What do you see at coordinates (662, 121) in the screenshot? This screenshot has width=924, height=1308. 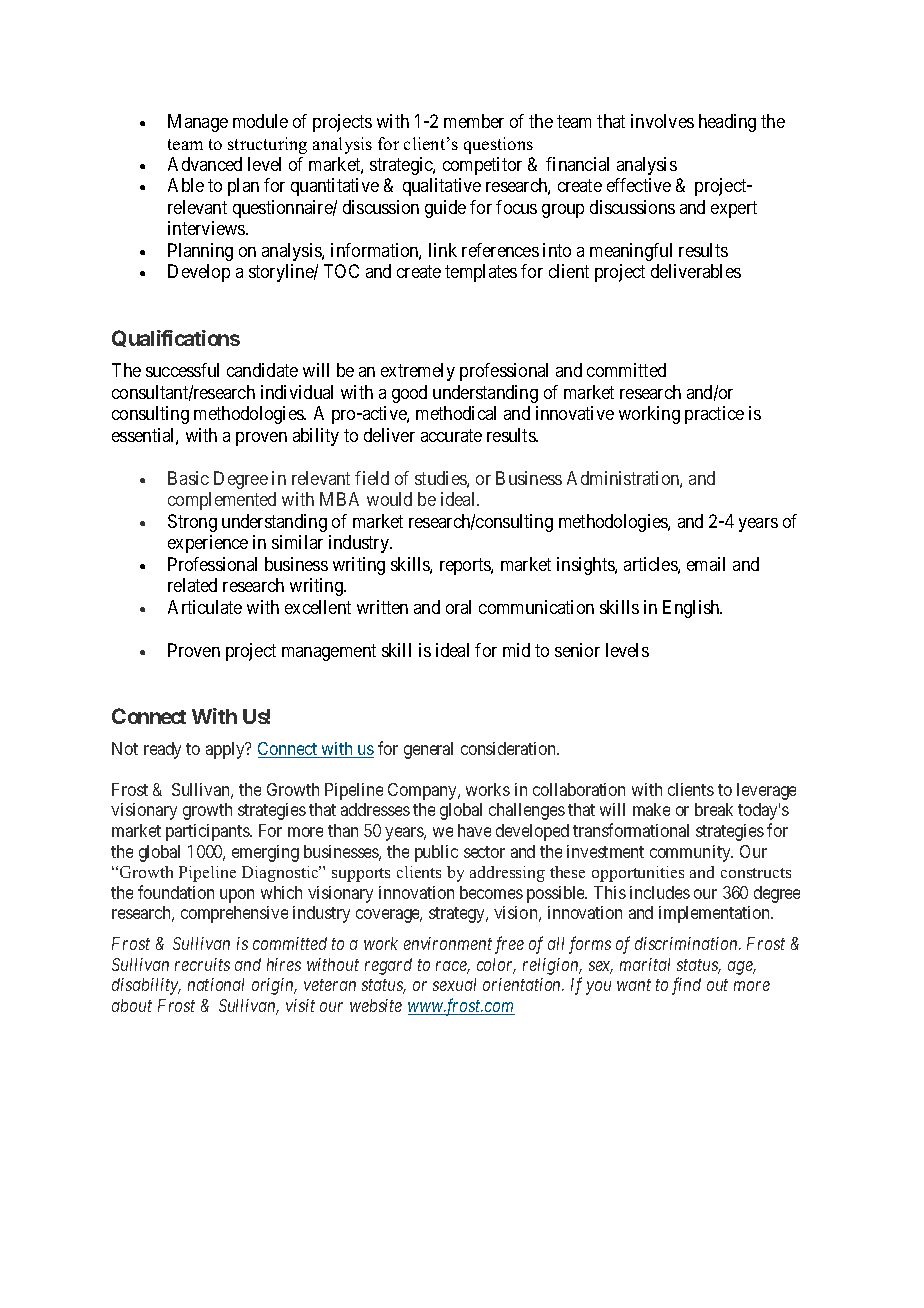 I see `involves` at bounding box center [662, 121].
